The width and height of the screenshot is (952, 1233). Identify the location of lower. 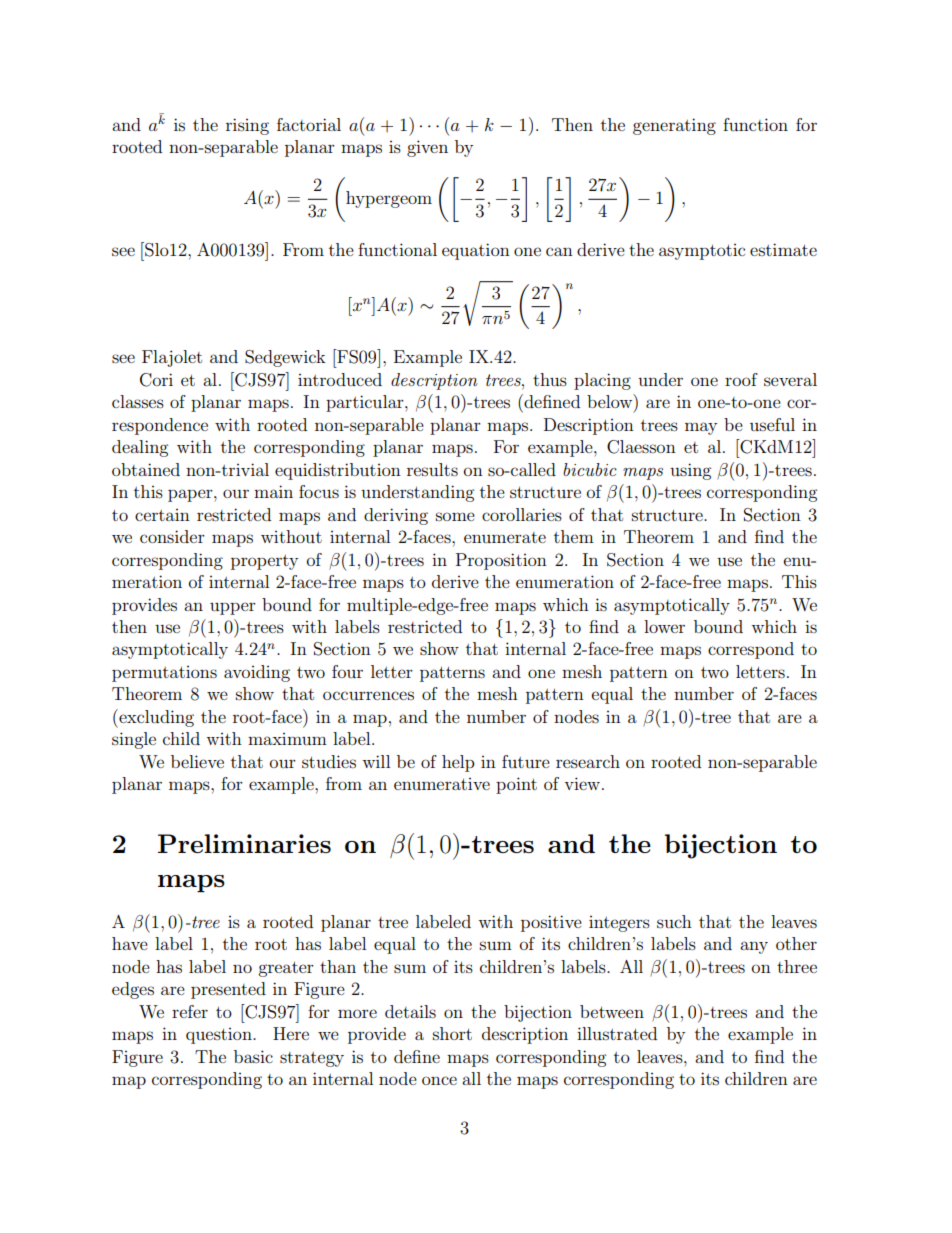
(664, 626).
